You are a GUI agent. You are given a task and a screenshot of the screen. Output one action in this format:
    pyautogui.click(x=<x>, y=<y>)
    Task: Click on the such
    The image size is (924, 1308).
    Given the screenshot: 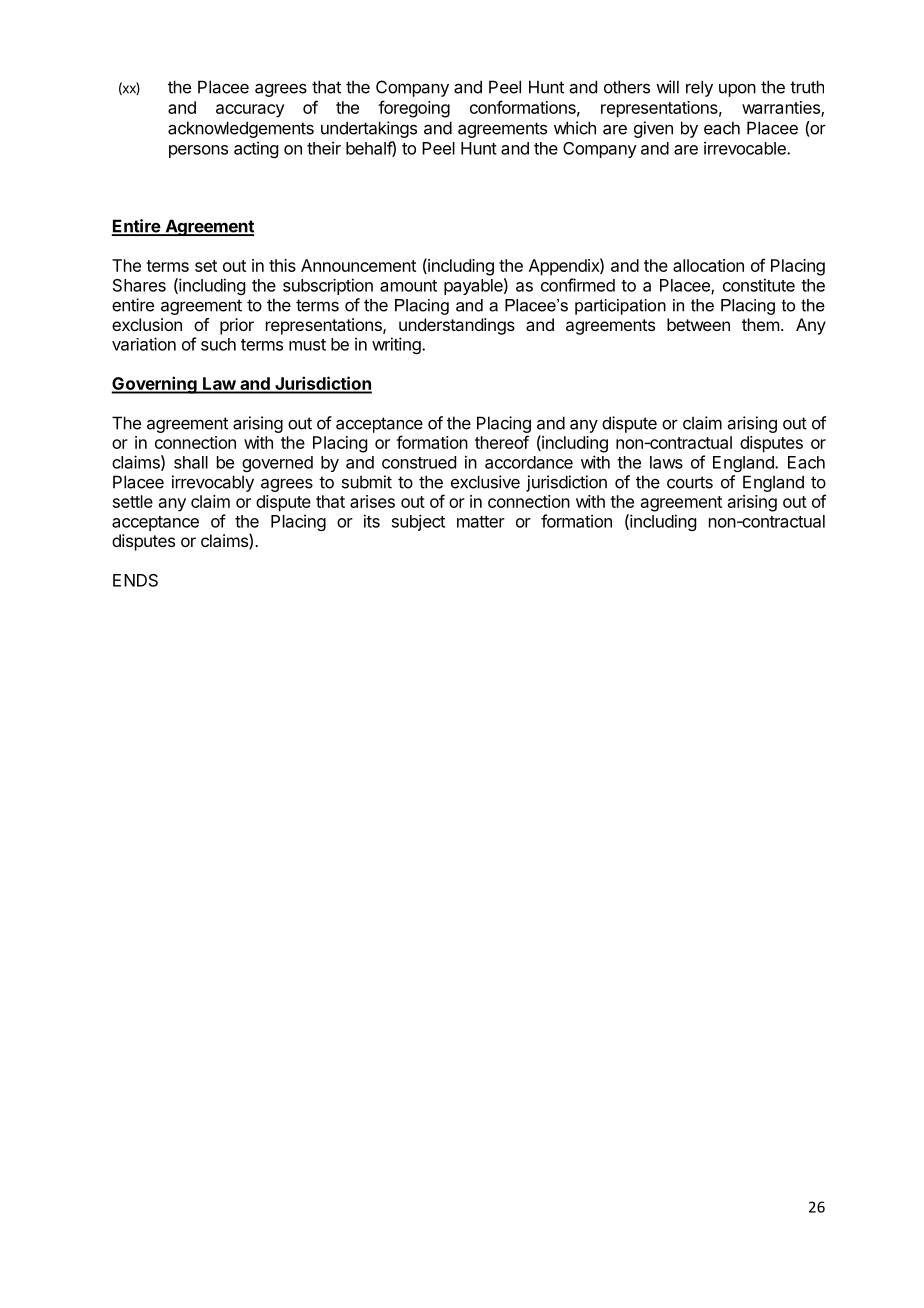 What is the action you would take?
    pyautogui.click(x=218, y=344)
